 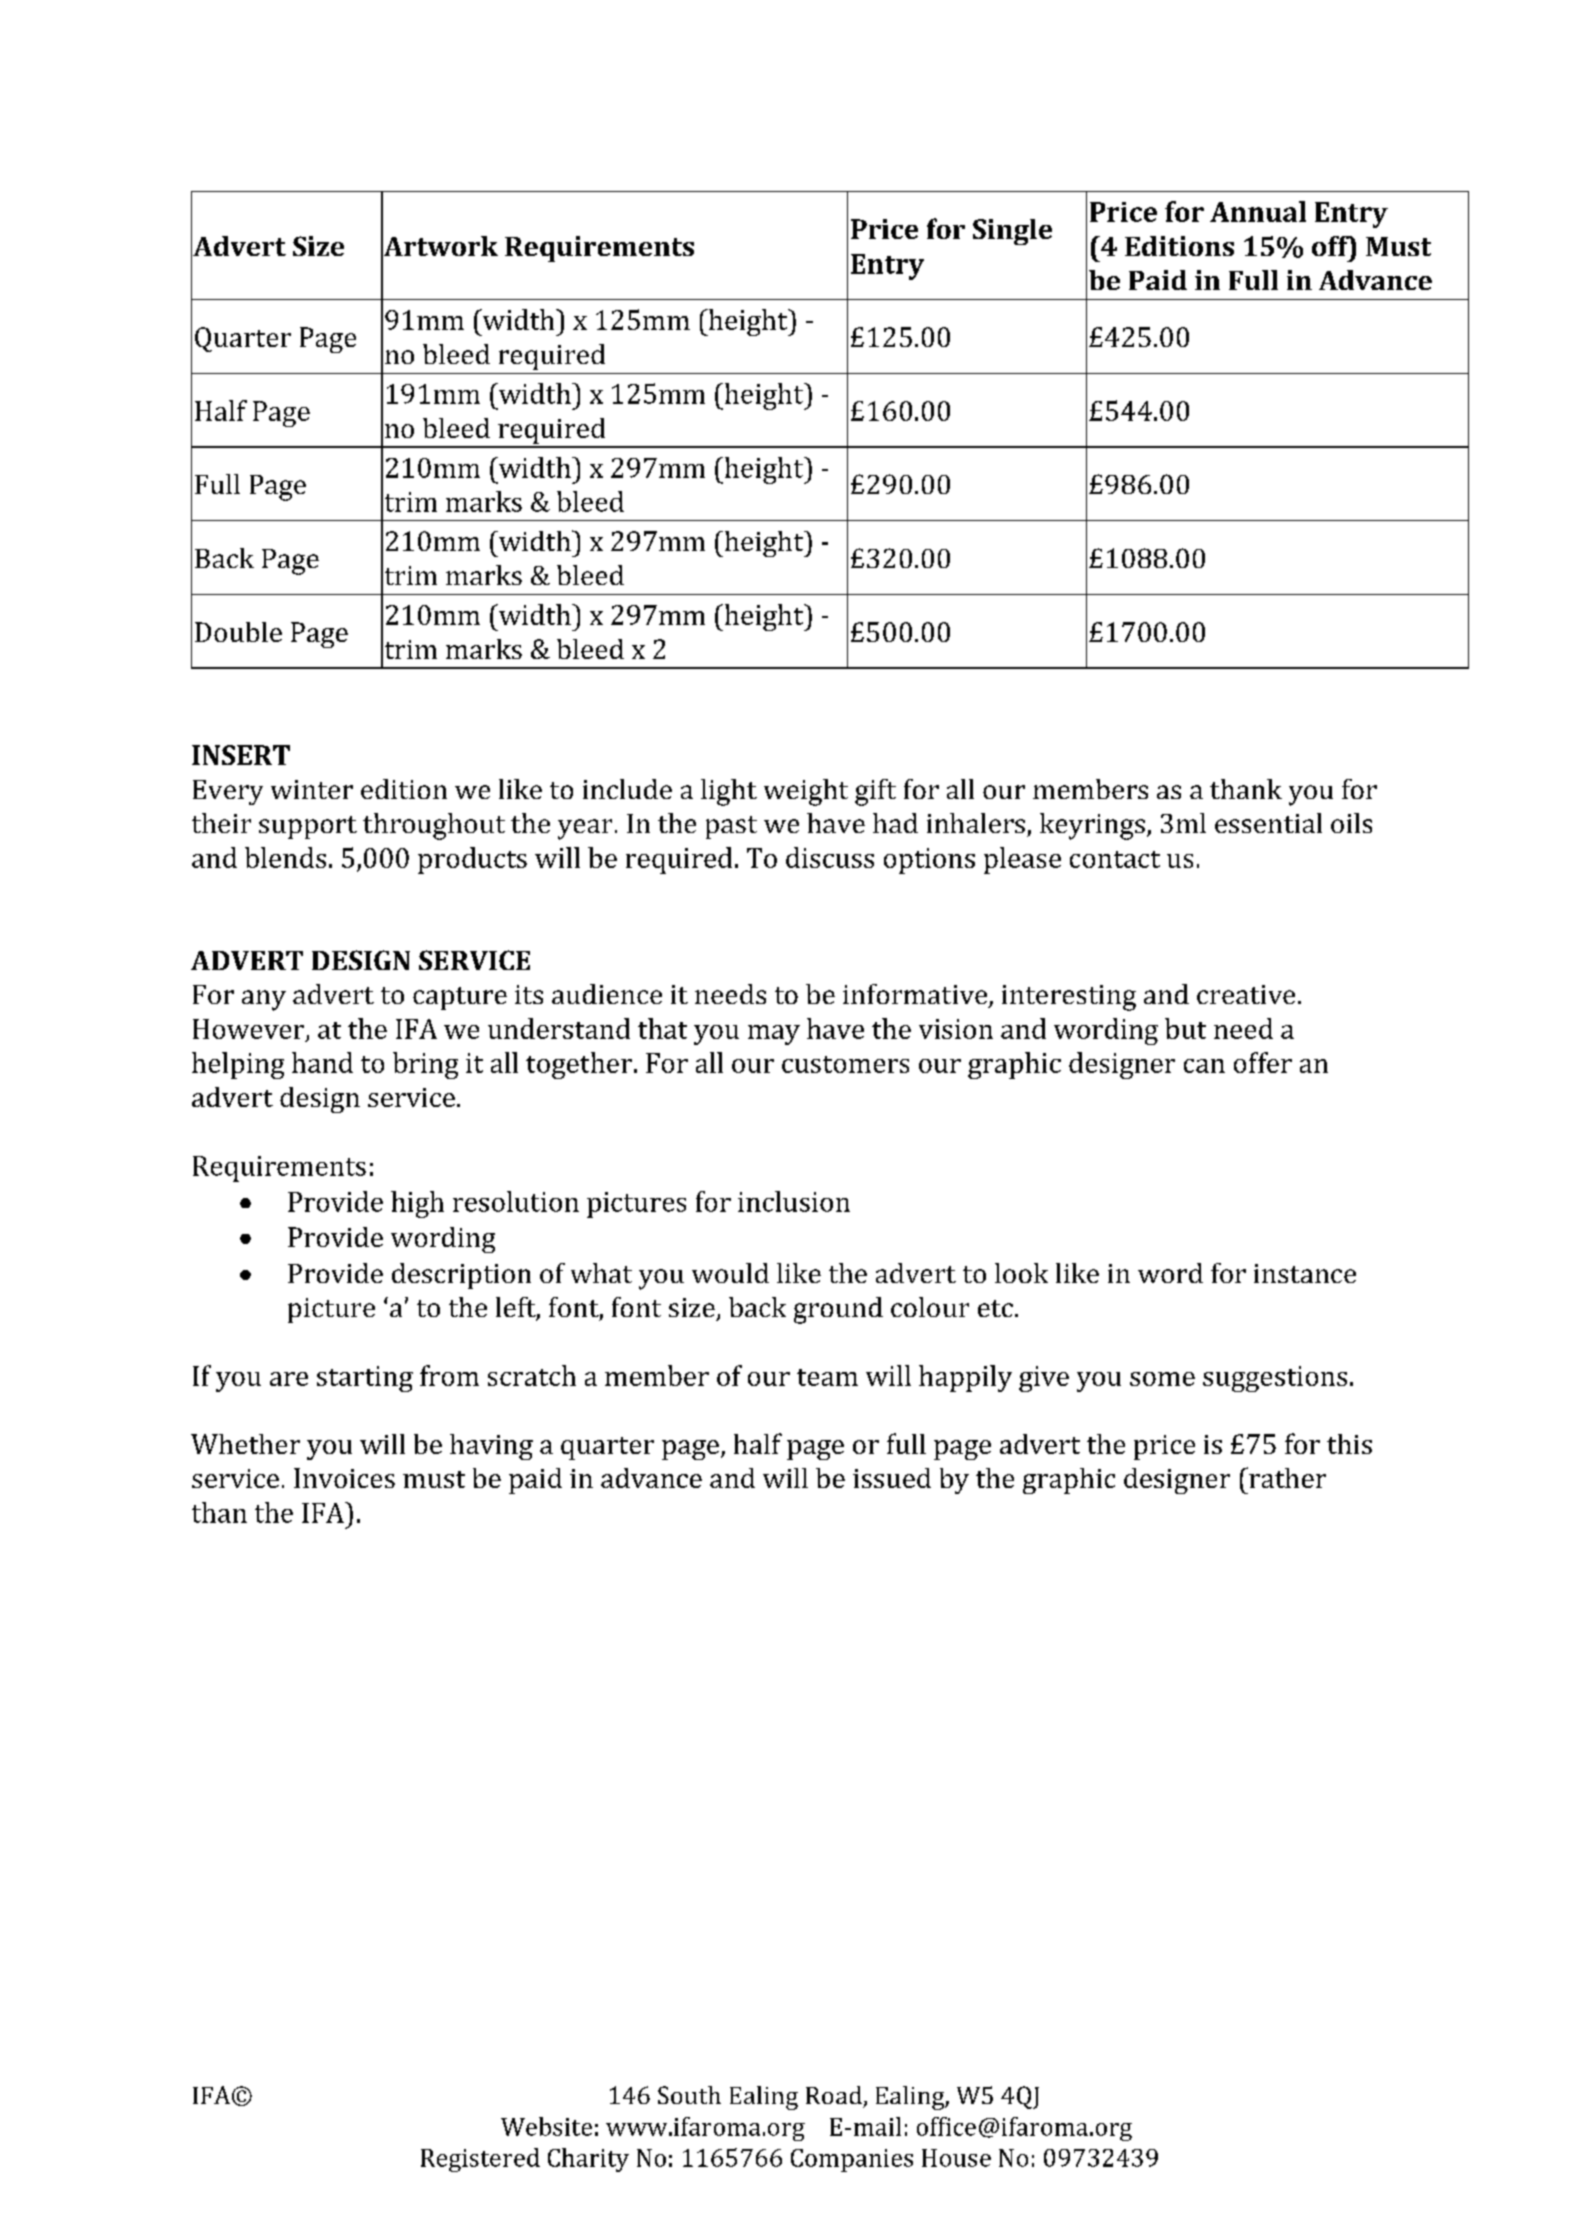 What do you see at coordinates (417, 1204) in the document?
I see `high` at bounding box center [417, 1204].
